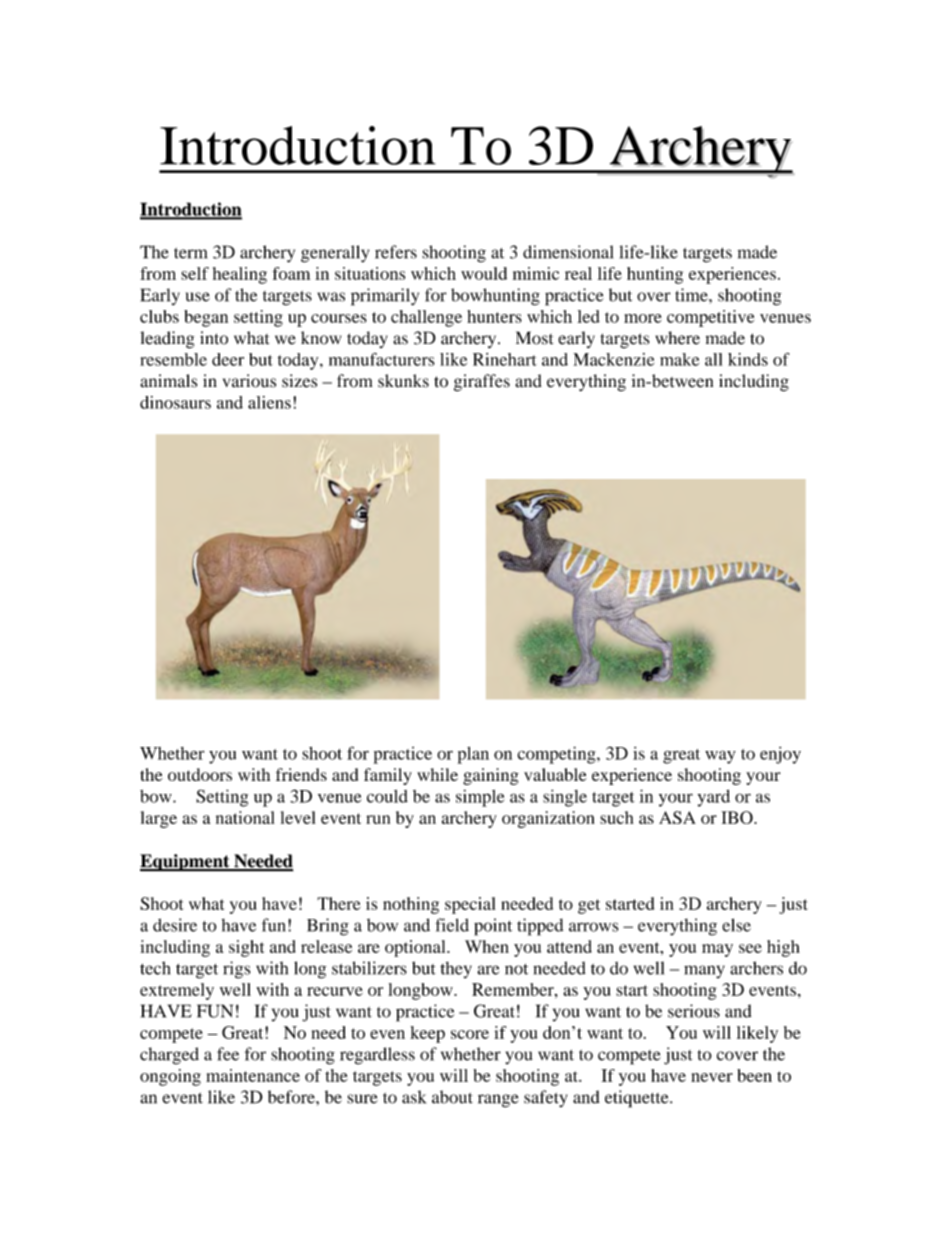  Describe the element at coordinates (245, 817) in the screenshot. I see `national` at that location.
